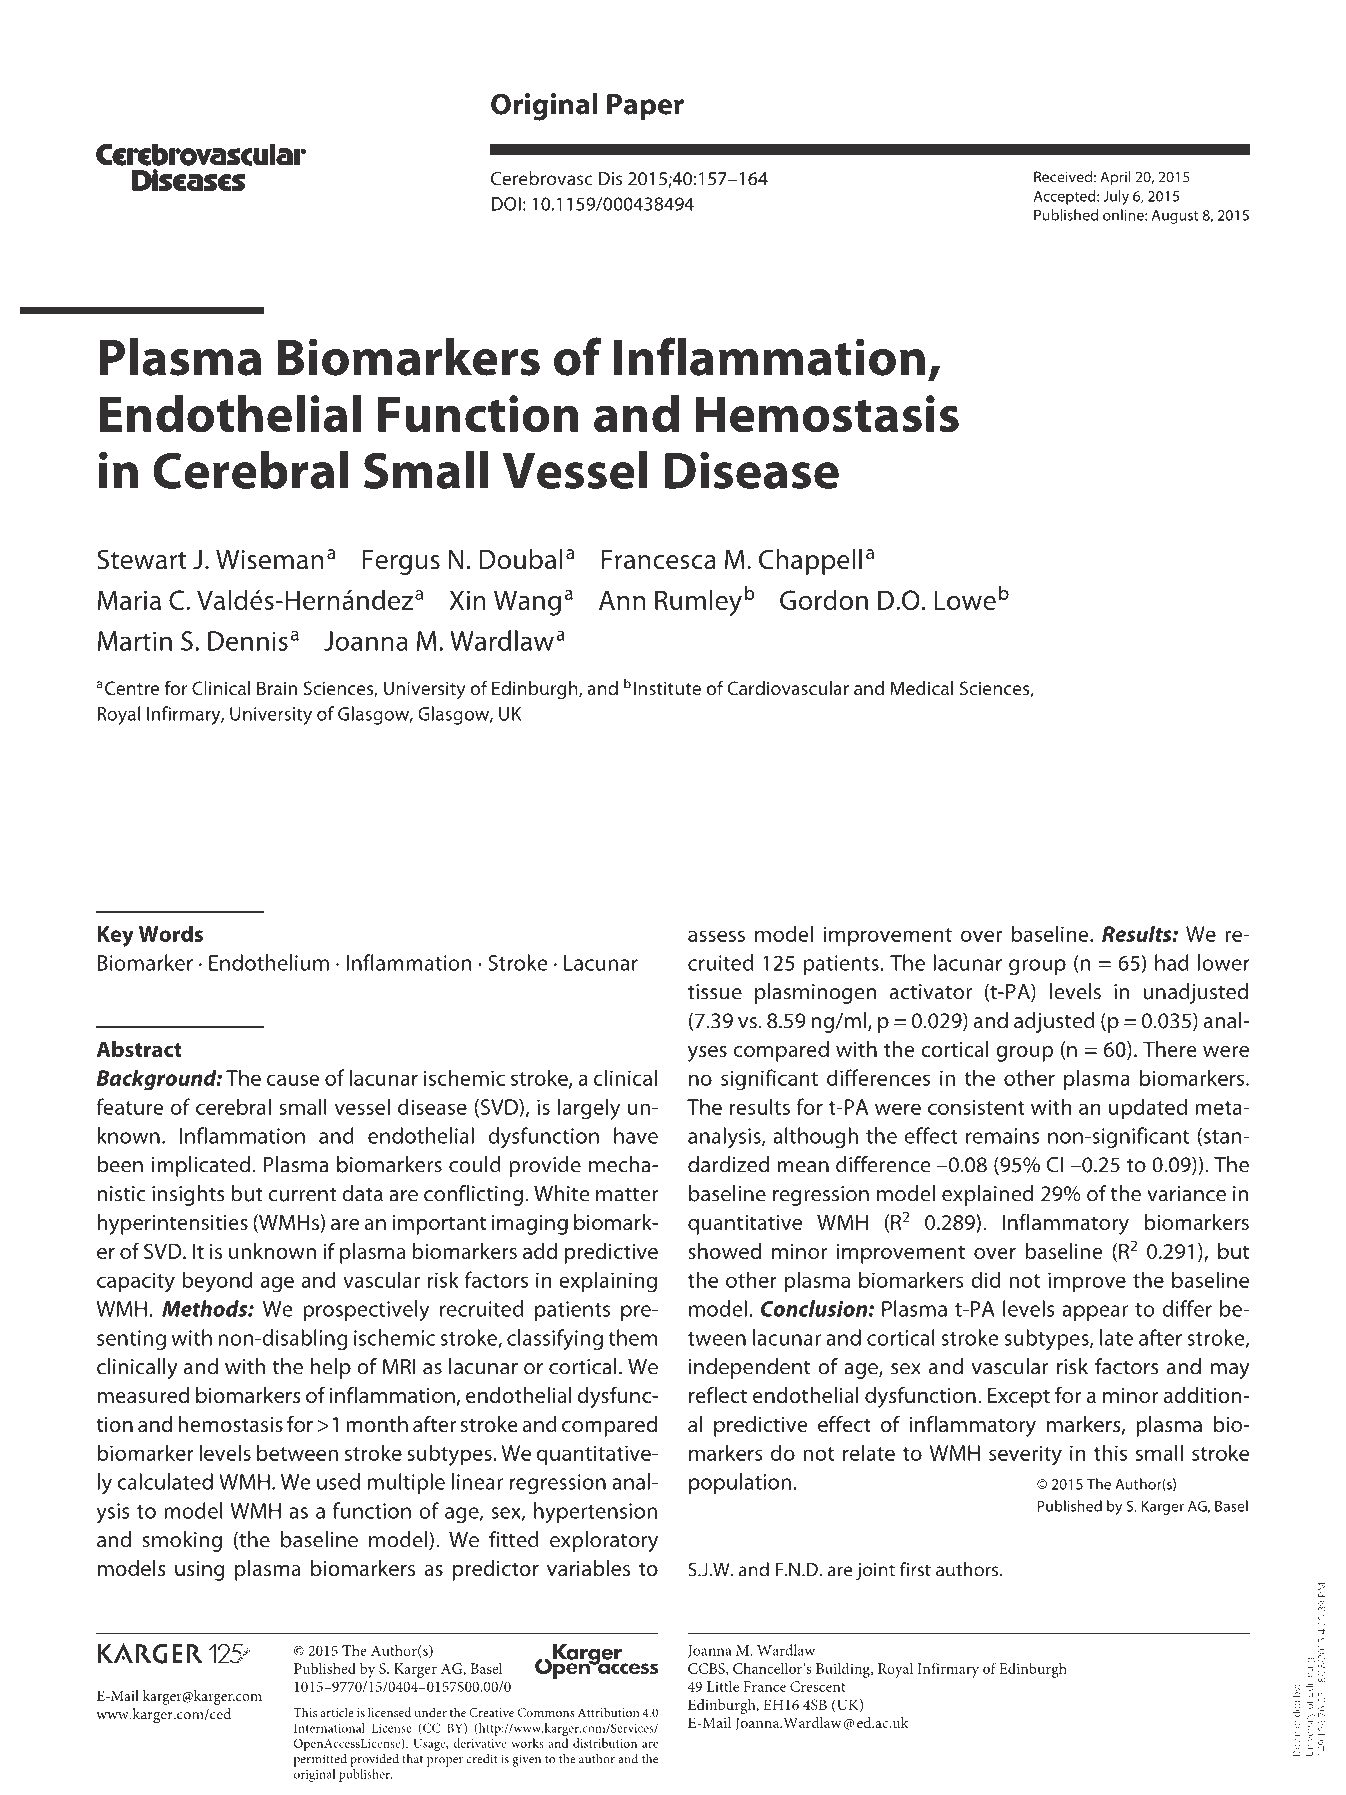 The image size is (1346, 1795). Describe the element at coordinates (915, 1569) in the screenshot. I see `first` at that location.
